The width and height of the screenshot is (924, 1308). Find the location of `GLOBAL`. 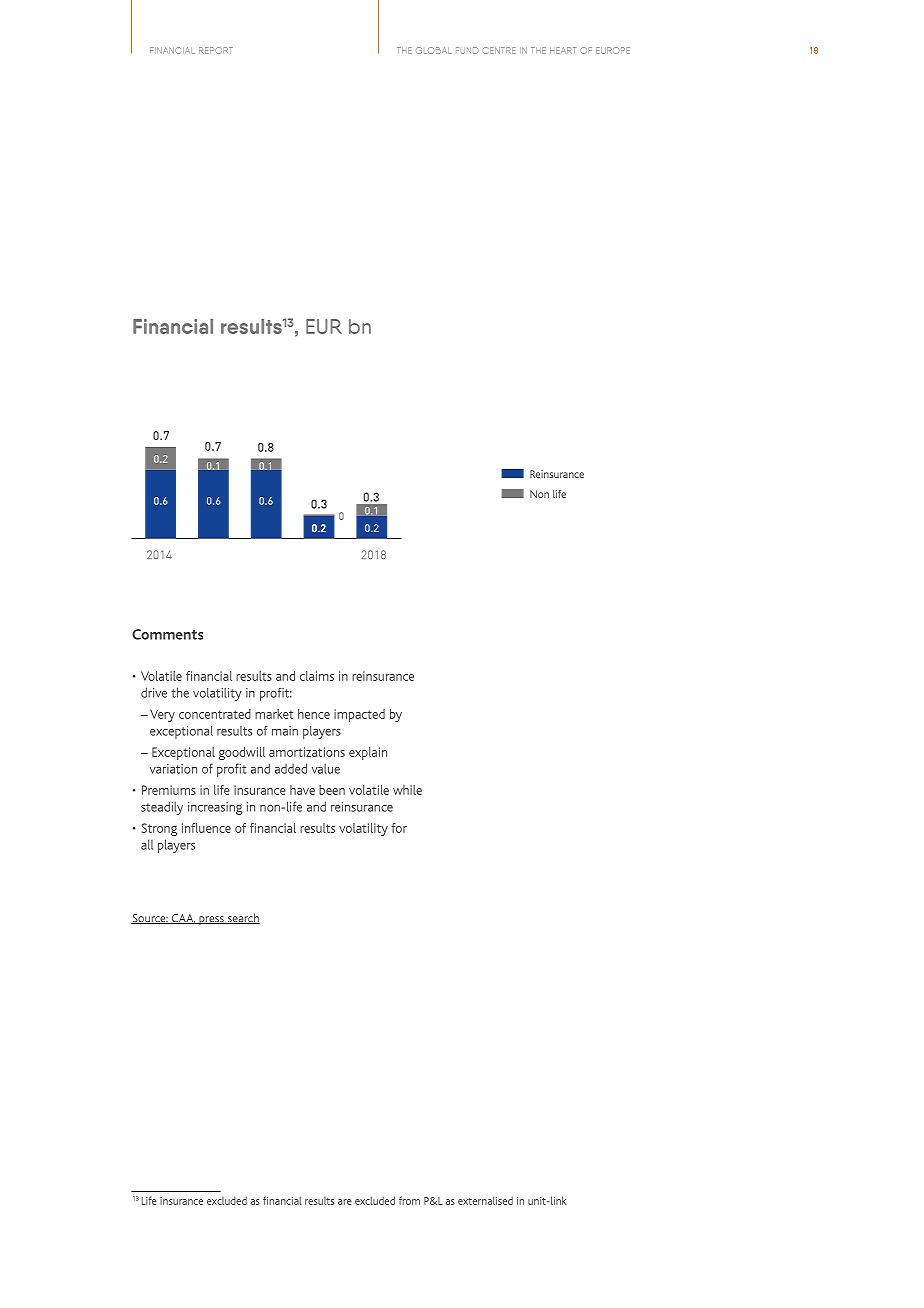

GLOBAL is located at coordinates (434, 50).
